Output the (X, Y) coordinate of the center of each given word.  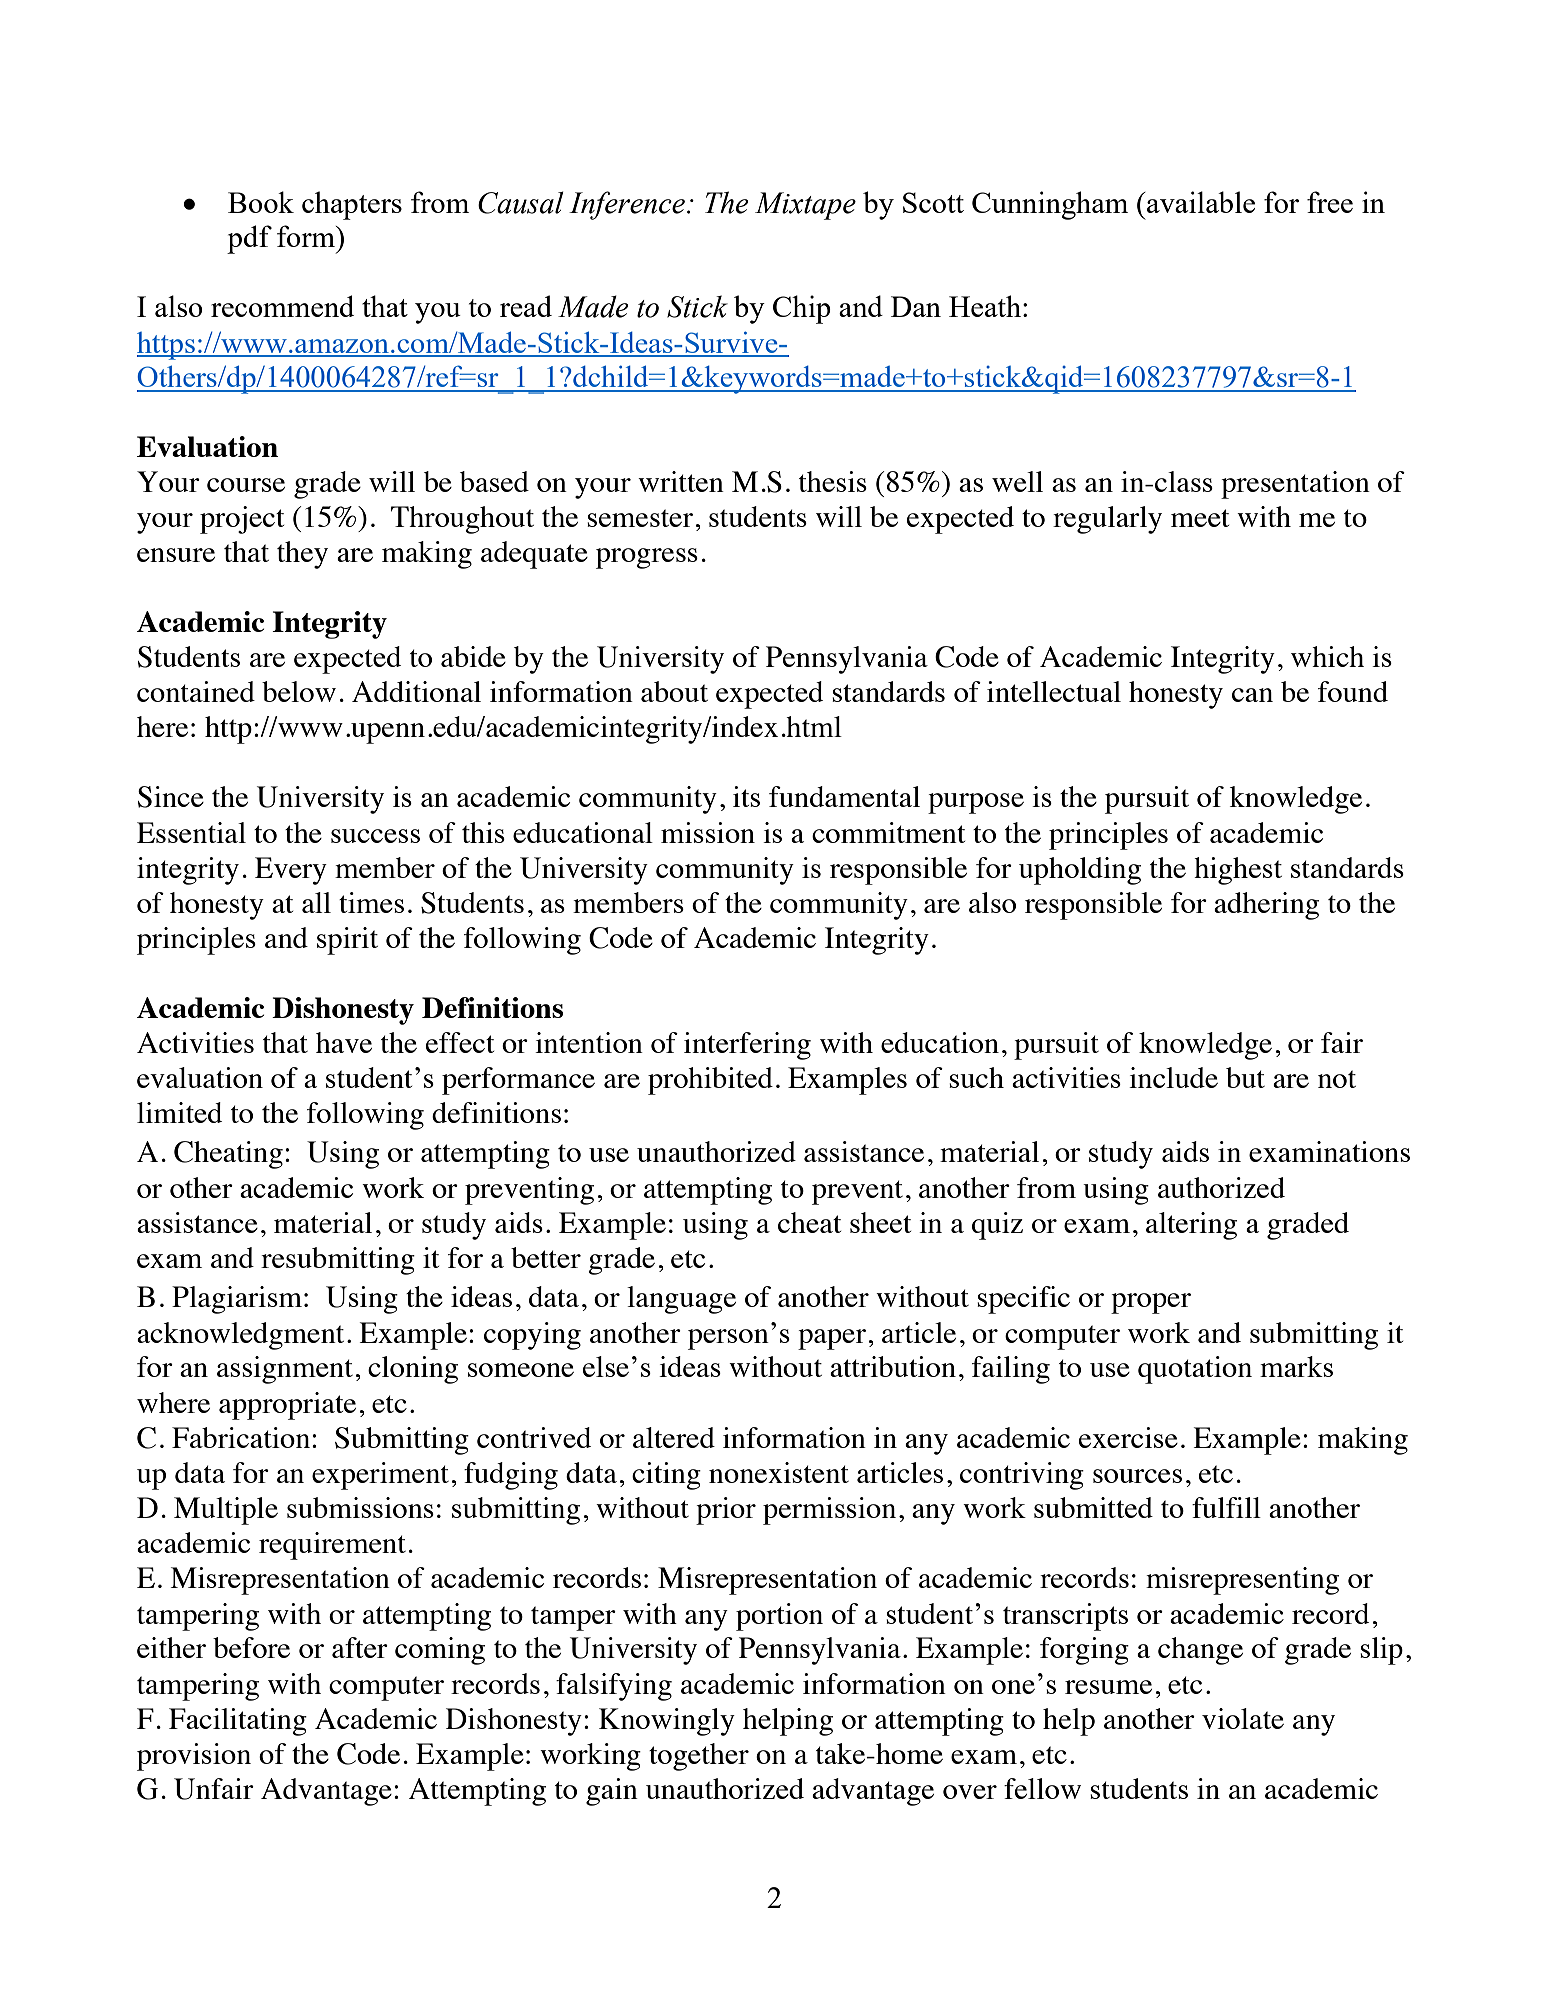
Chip (802, 309)
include (1173, 1077)
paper (832, 1339)
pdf (249, 239)
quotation (1195, 1370)
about (674, 691)
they (302, 555)
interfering (747, 1046)
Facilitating (238, 1722)
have (344, 1042)
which (1327, 656)
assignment (285, 1370)
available (1200, 202)
